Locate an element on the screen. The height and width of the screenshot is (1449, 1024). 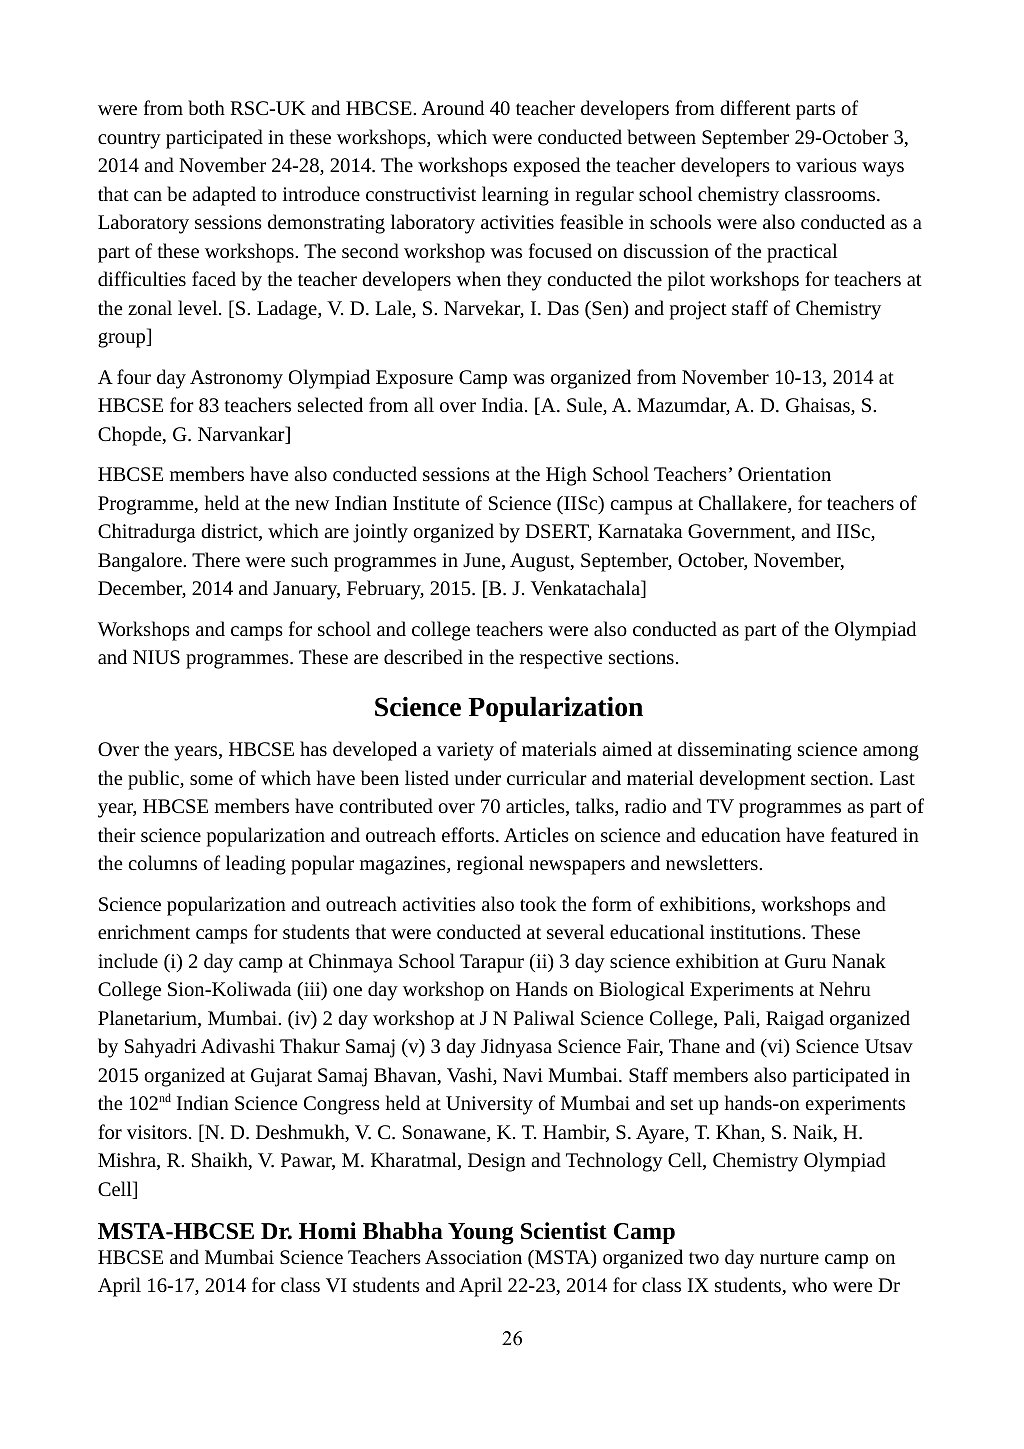
Homi is located at coordinates (327, 1231).
